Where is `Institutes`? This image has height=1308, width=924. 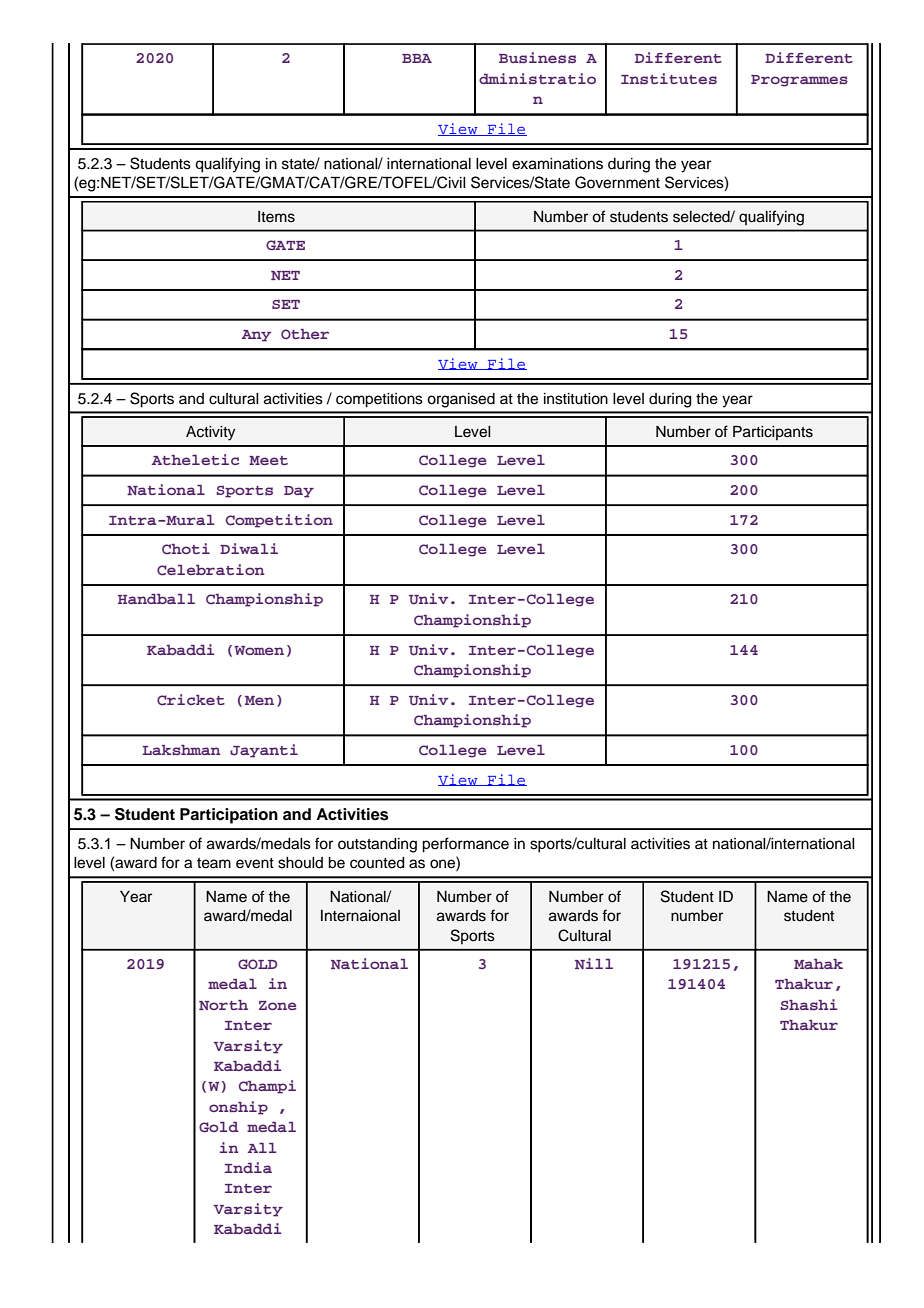
Institutes is located at coordinates (669, 78).
